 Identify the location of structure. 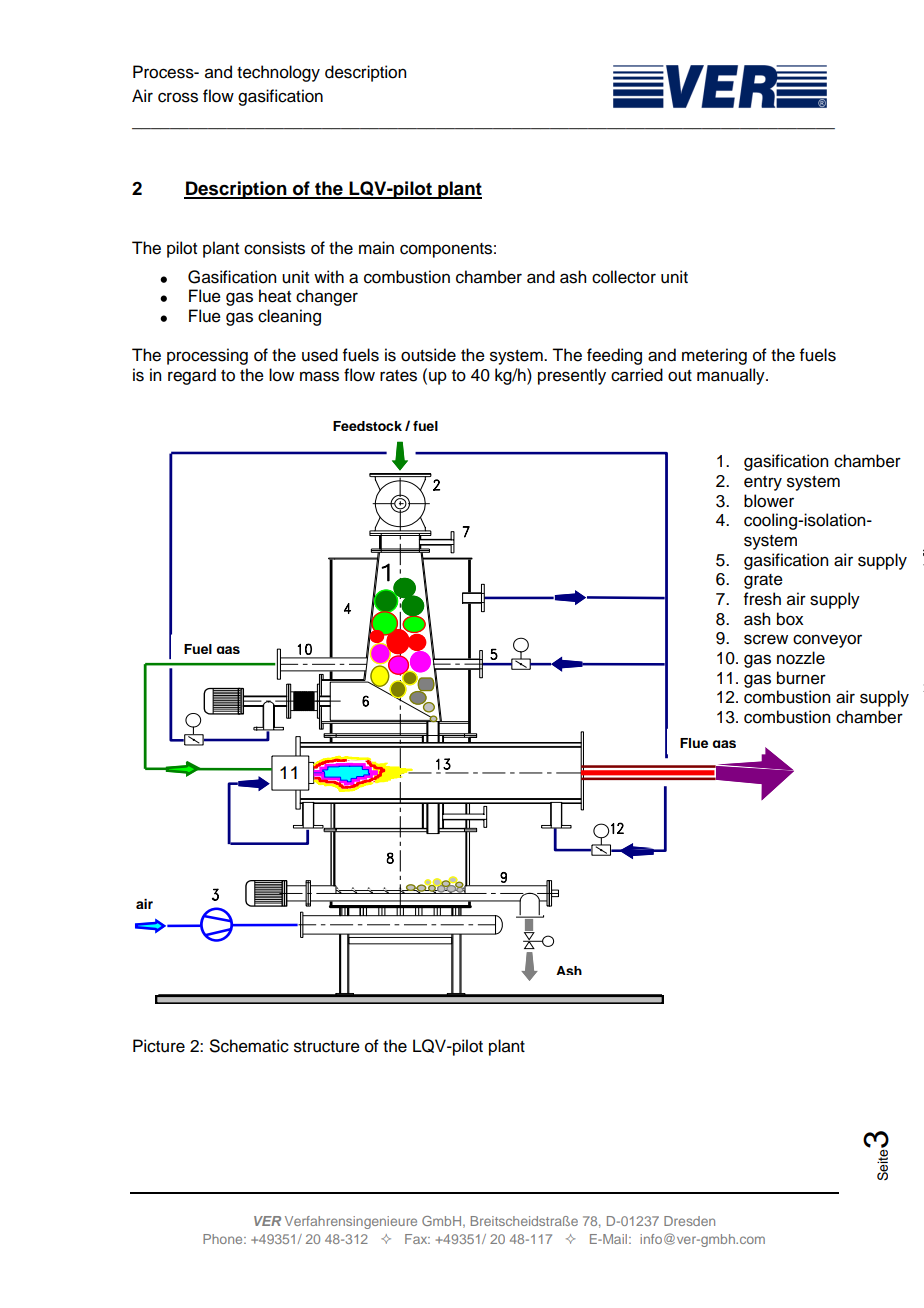
(327, 1047).
